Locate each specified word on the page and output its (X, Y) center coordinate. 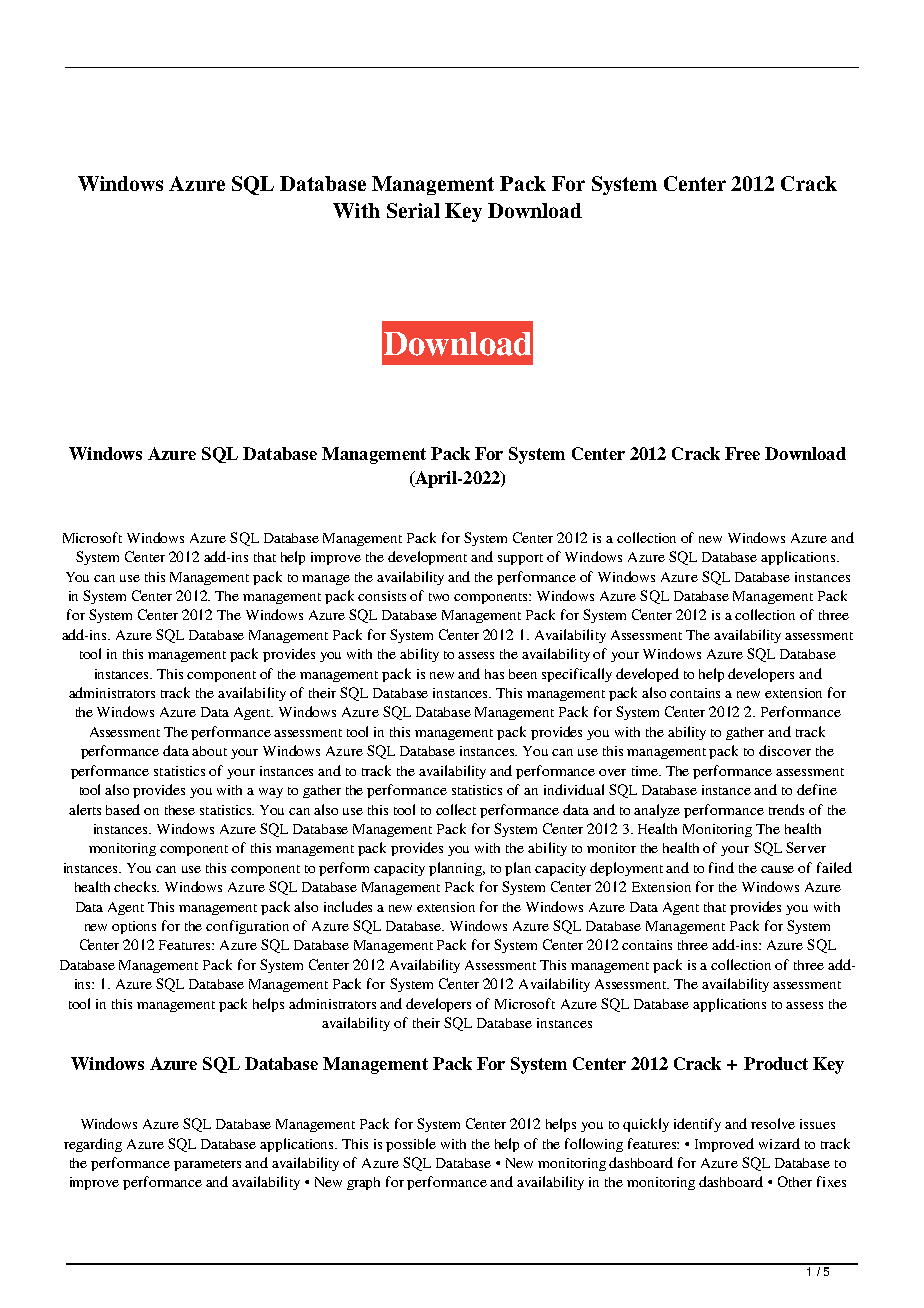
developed (647, 675)
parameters (207, 1165)
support (520, 559)
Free (742, 453)
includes (348, 906)
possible (411, 1145)
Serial (413, 210)
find (721, 867)
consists (382, 596)
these (180, 810)
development (427, 558)
